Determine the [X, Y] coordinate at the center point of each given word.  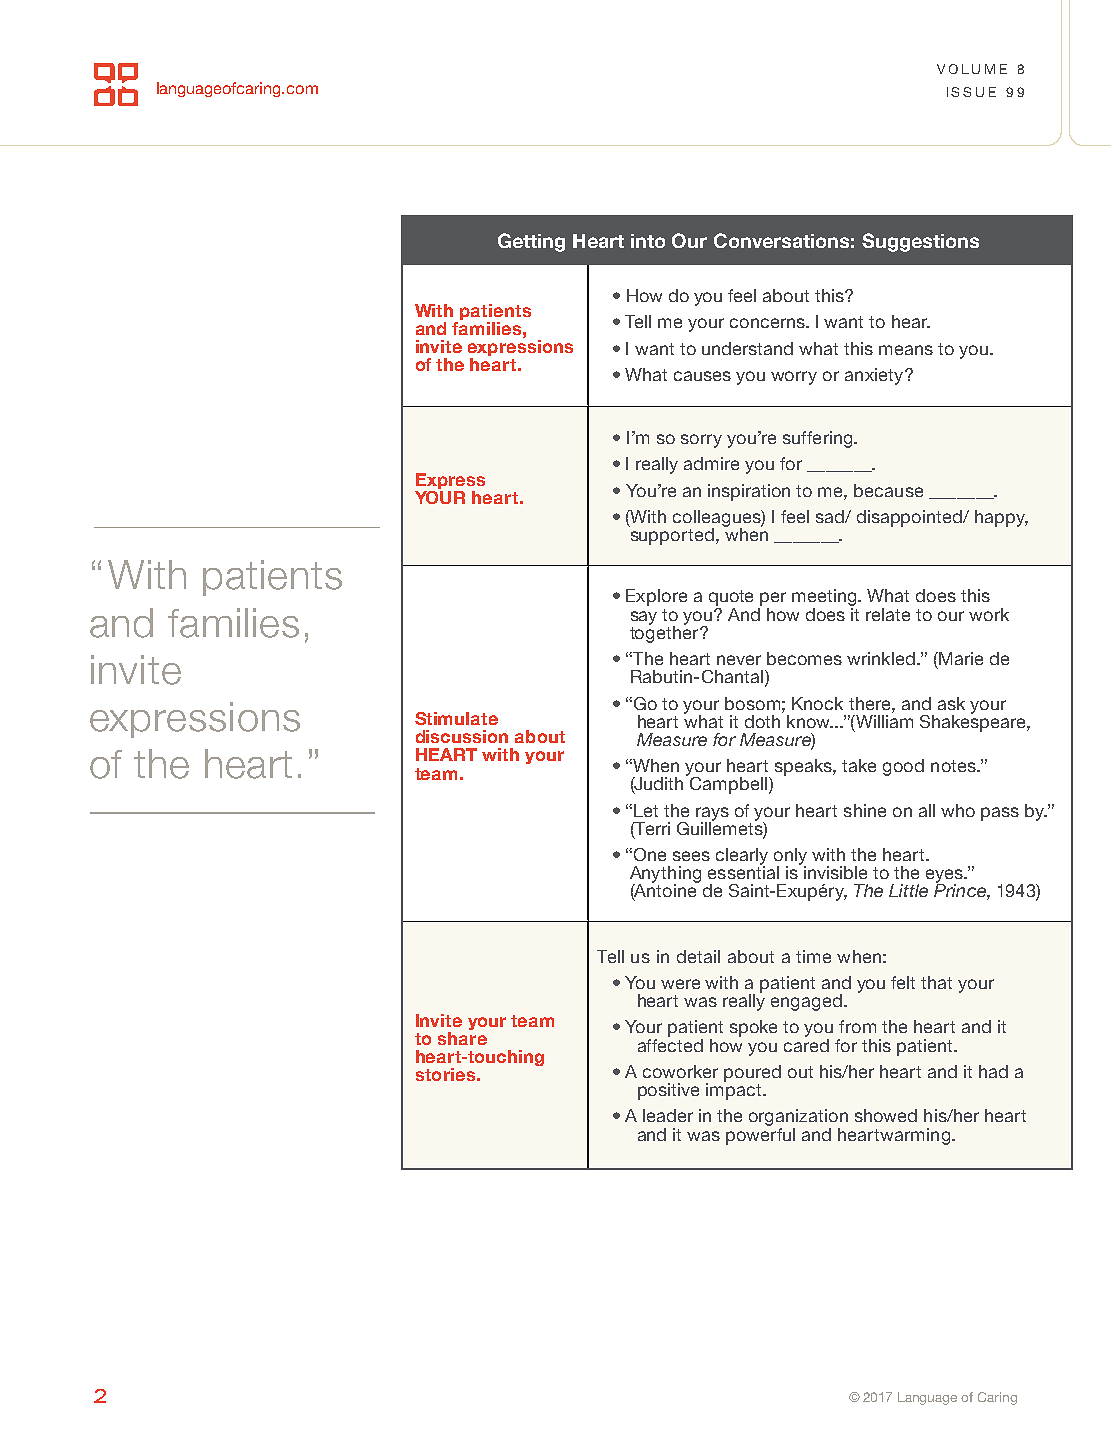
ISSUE [971, 92]
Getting [531, 242]
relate [888, 614]
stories [445, 1074]
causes [702, 376]
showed [886, 1115]
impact [735, 1090]
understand [747, 348]
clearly [742, 857]
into [648, 241]
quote [731, 598]
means [906, 350]
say [644, 618]
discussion [462, 736]
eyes [945, 877]
